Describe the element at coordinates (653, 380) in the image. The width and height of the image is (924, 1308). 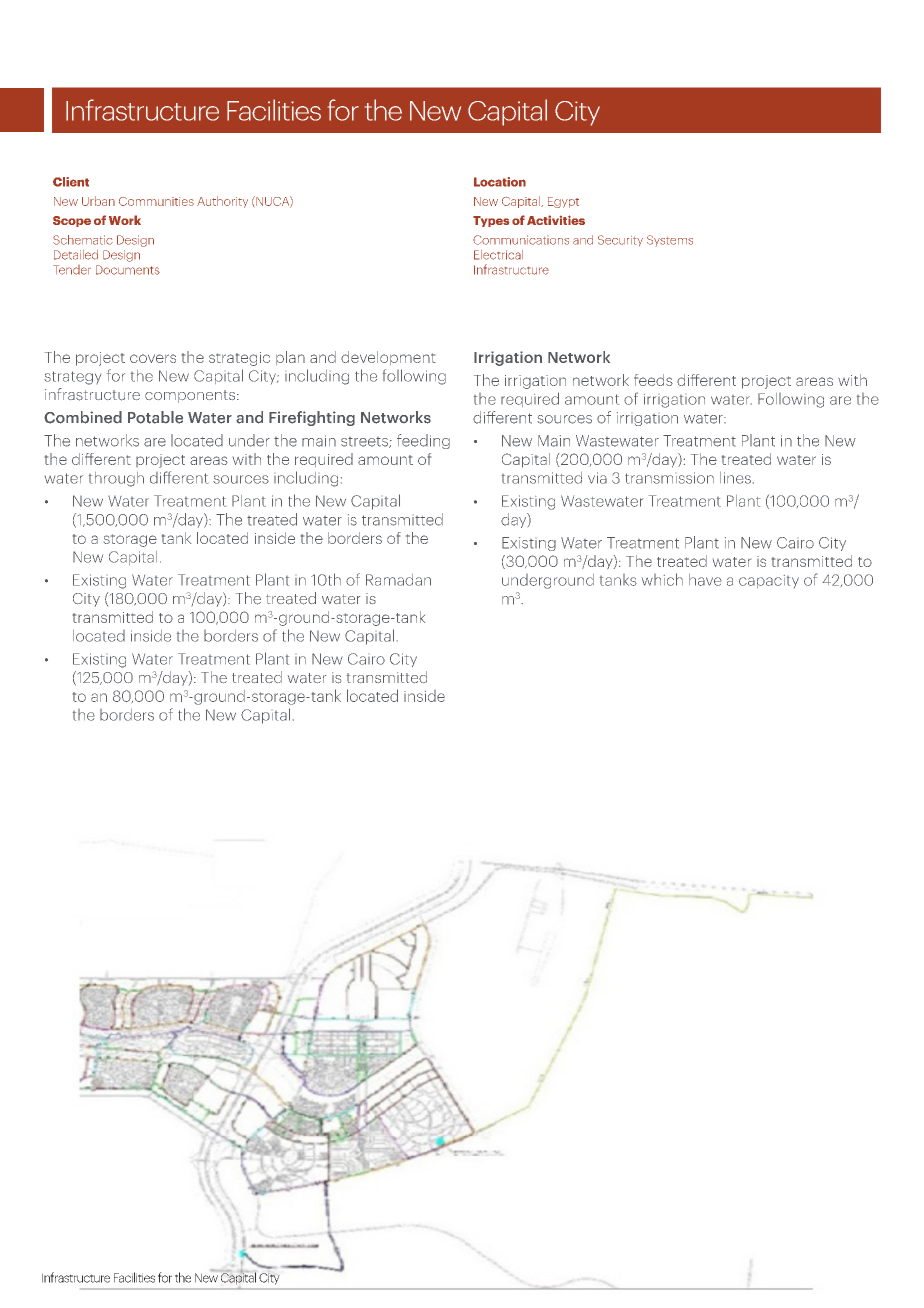
I see `feeds` at that location.
